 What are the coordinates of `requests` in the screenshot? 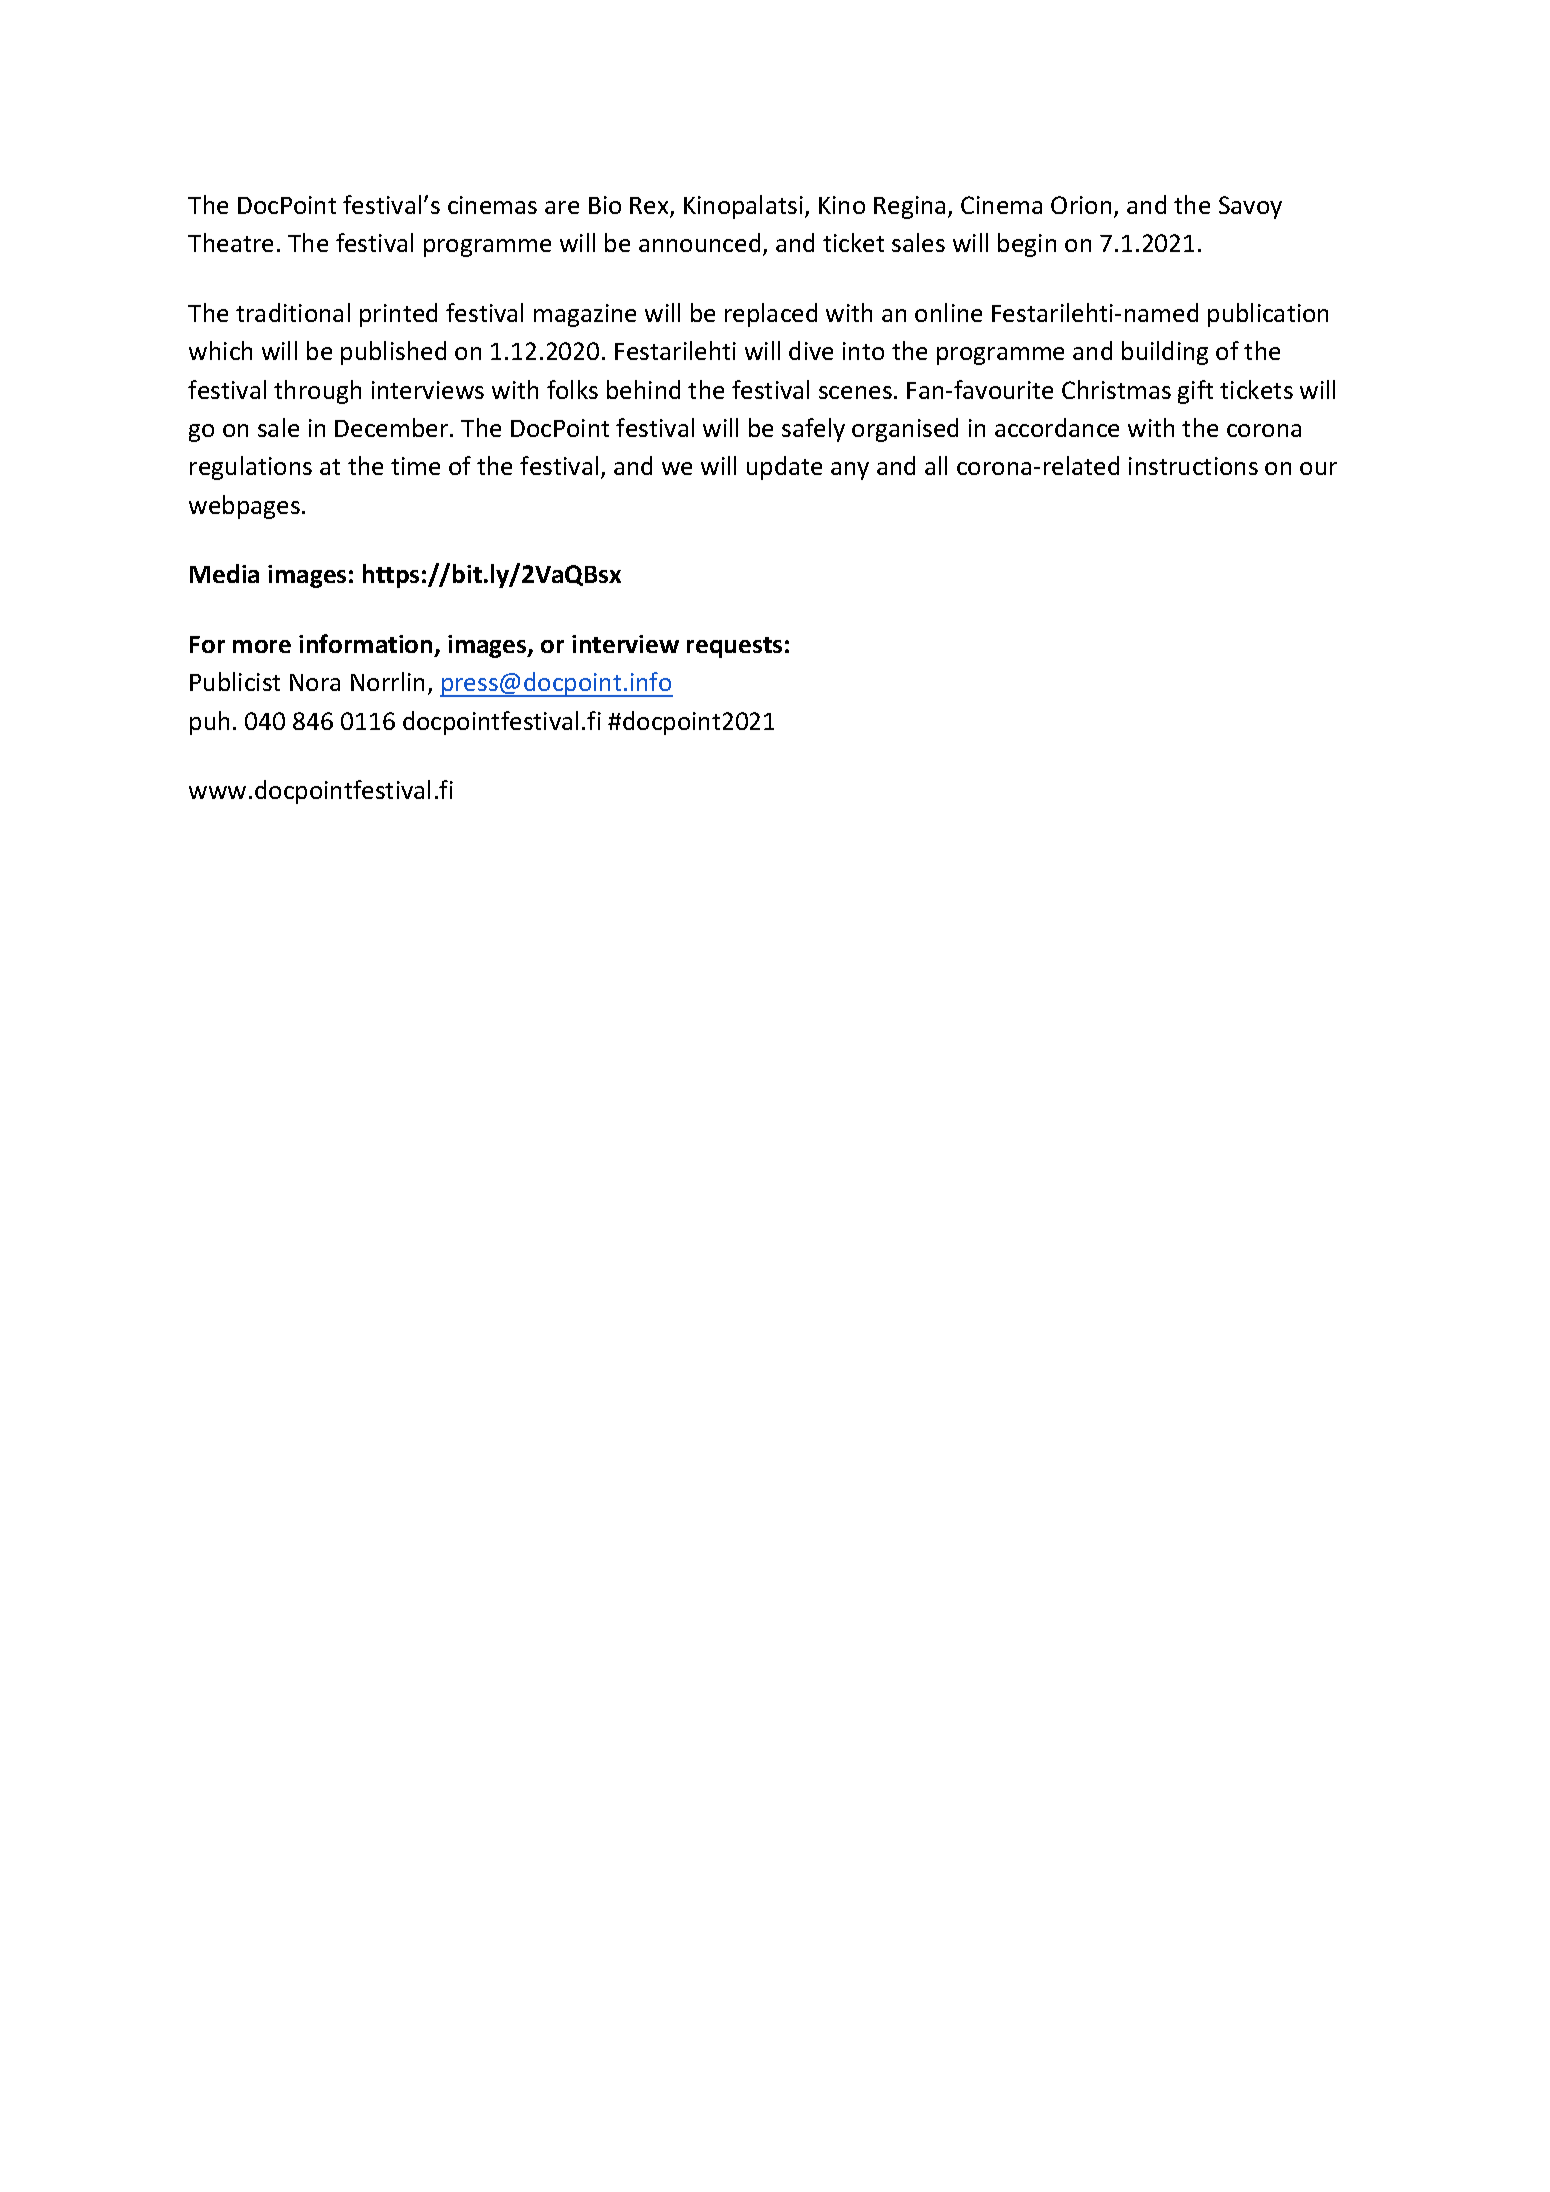 It's located at (734, 647).
